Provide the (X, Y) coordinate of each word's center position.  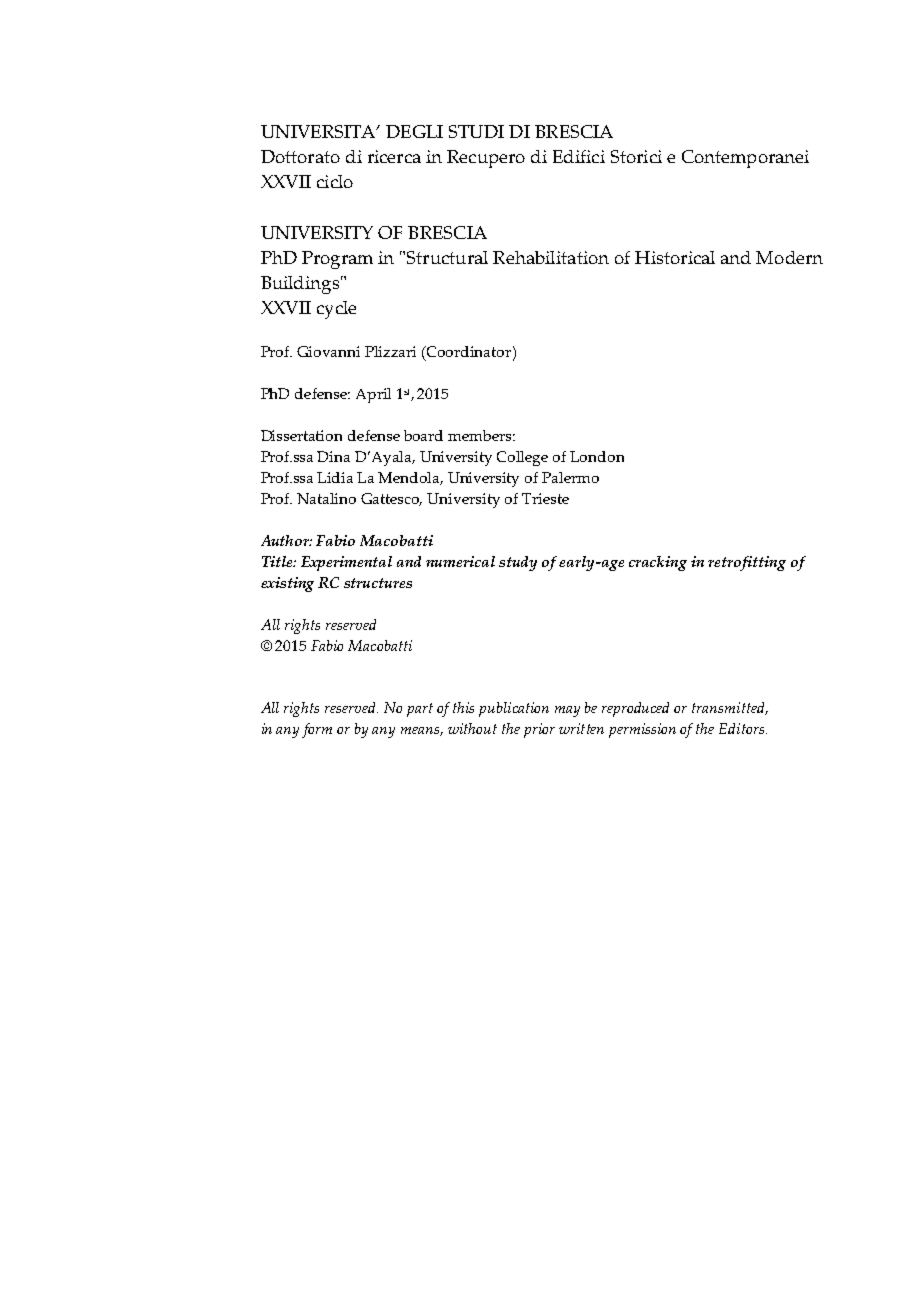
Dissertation (301, 435)
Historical (675, 257)
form (317, 730)
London (597, 456)
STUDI (476, 131)
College (522, 458)
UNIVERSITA (319, 131)
